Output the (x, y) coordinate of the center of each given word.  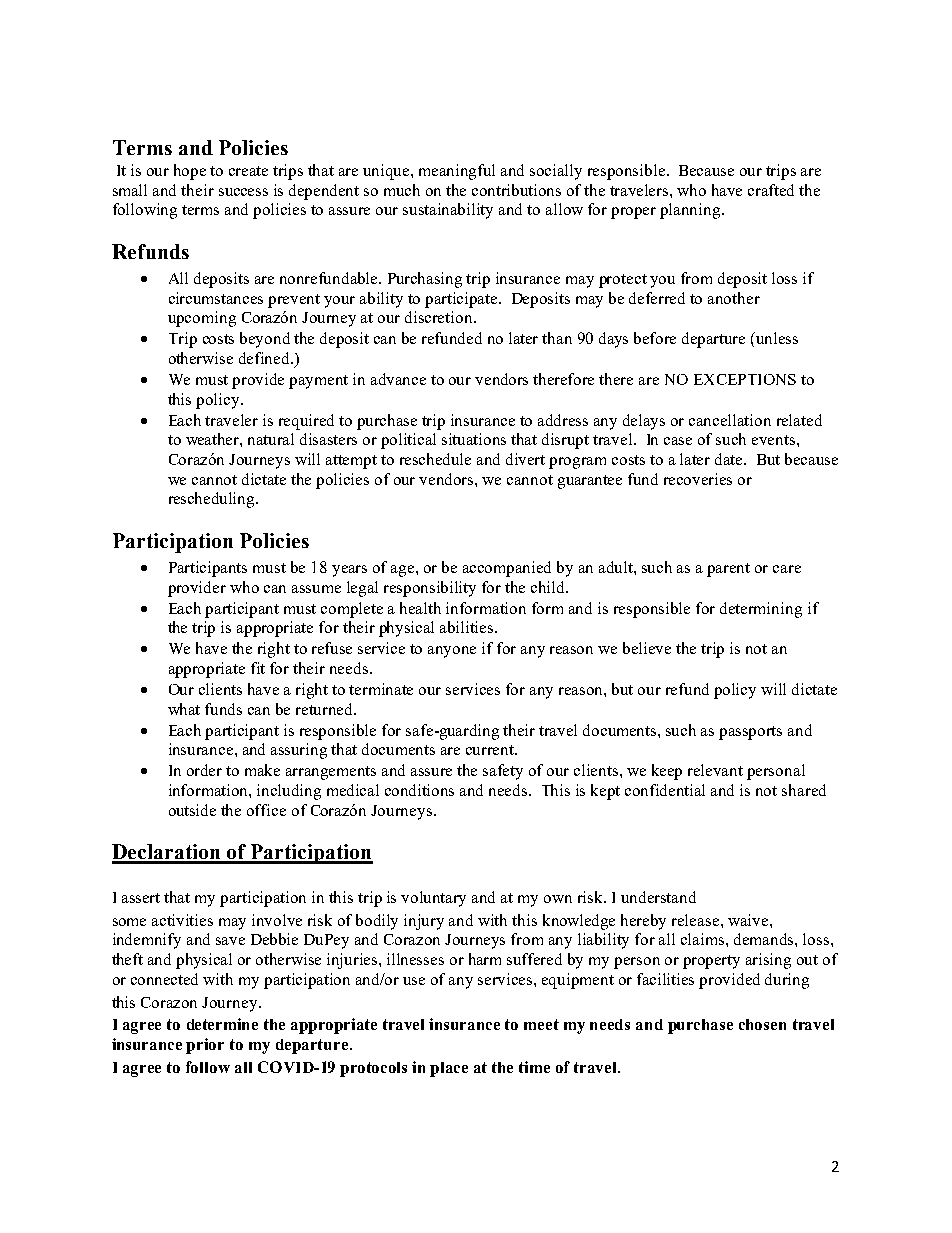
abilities (468, 627)
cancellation (730, 420)
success (243, 192)
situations (474, 439)
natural (271, 439)
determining (761, 610)
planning (691, 211)
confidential (665, 790)
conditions (419, 790)
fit (258, 668)
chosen (762, 1024)
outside (192, 810)
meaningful (457, 172)
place (449, 1069)
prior (205, 1046)
